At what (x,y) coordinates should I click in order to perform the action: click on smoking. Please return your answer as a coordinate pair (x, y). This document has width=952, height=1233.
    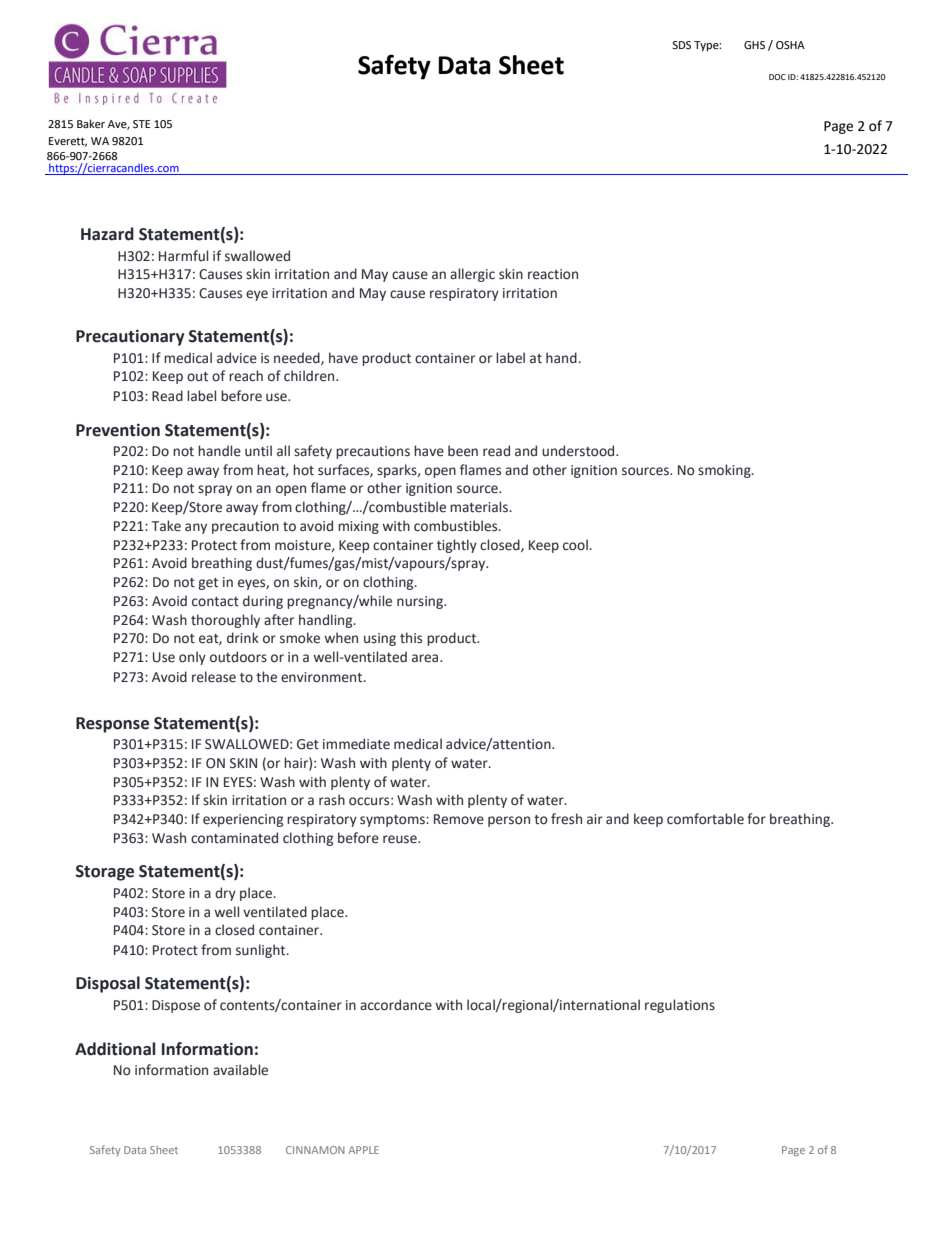
    Looking at the image, I should click on (725, 471).
